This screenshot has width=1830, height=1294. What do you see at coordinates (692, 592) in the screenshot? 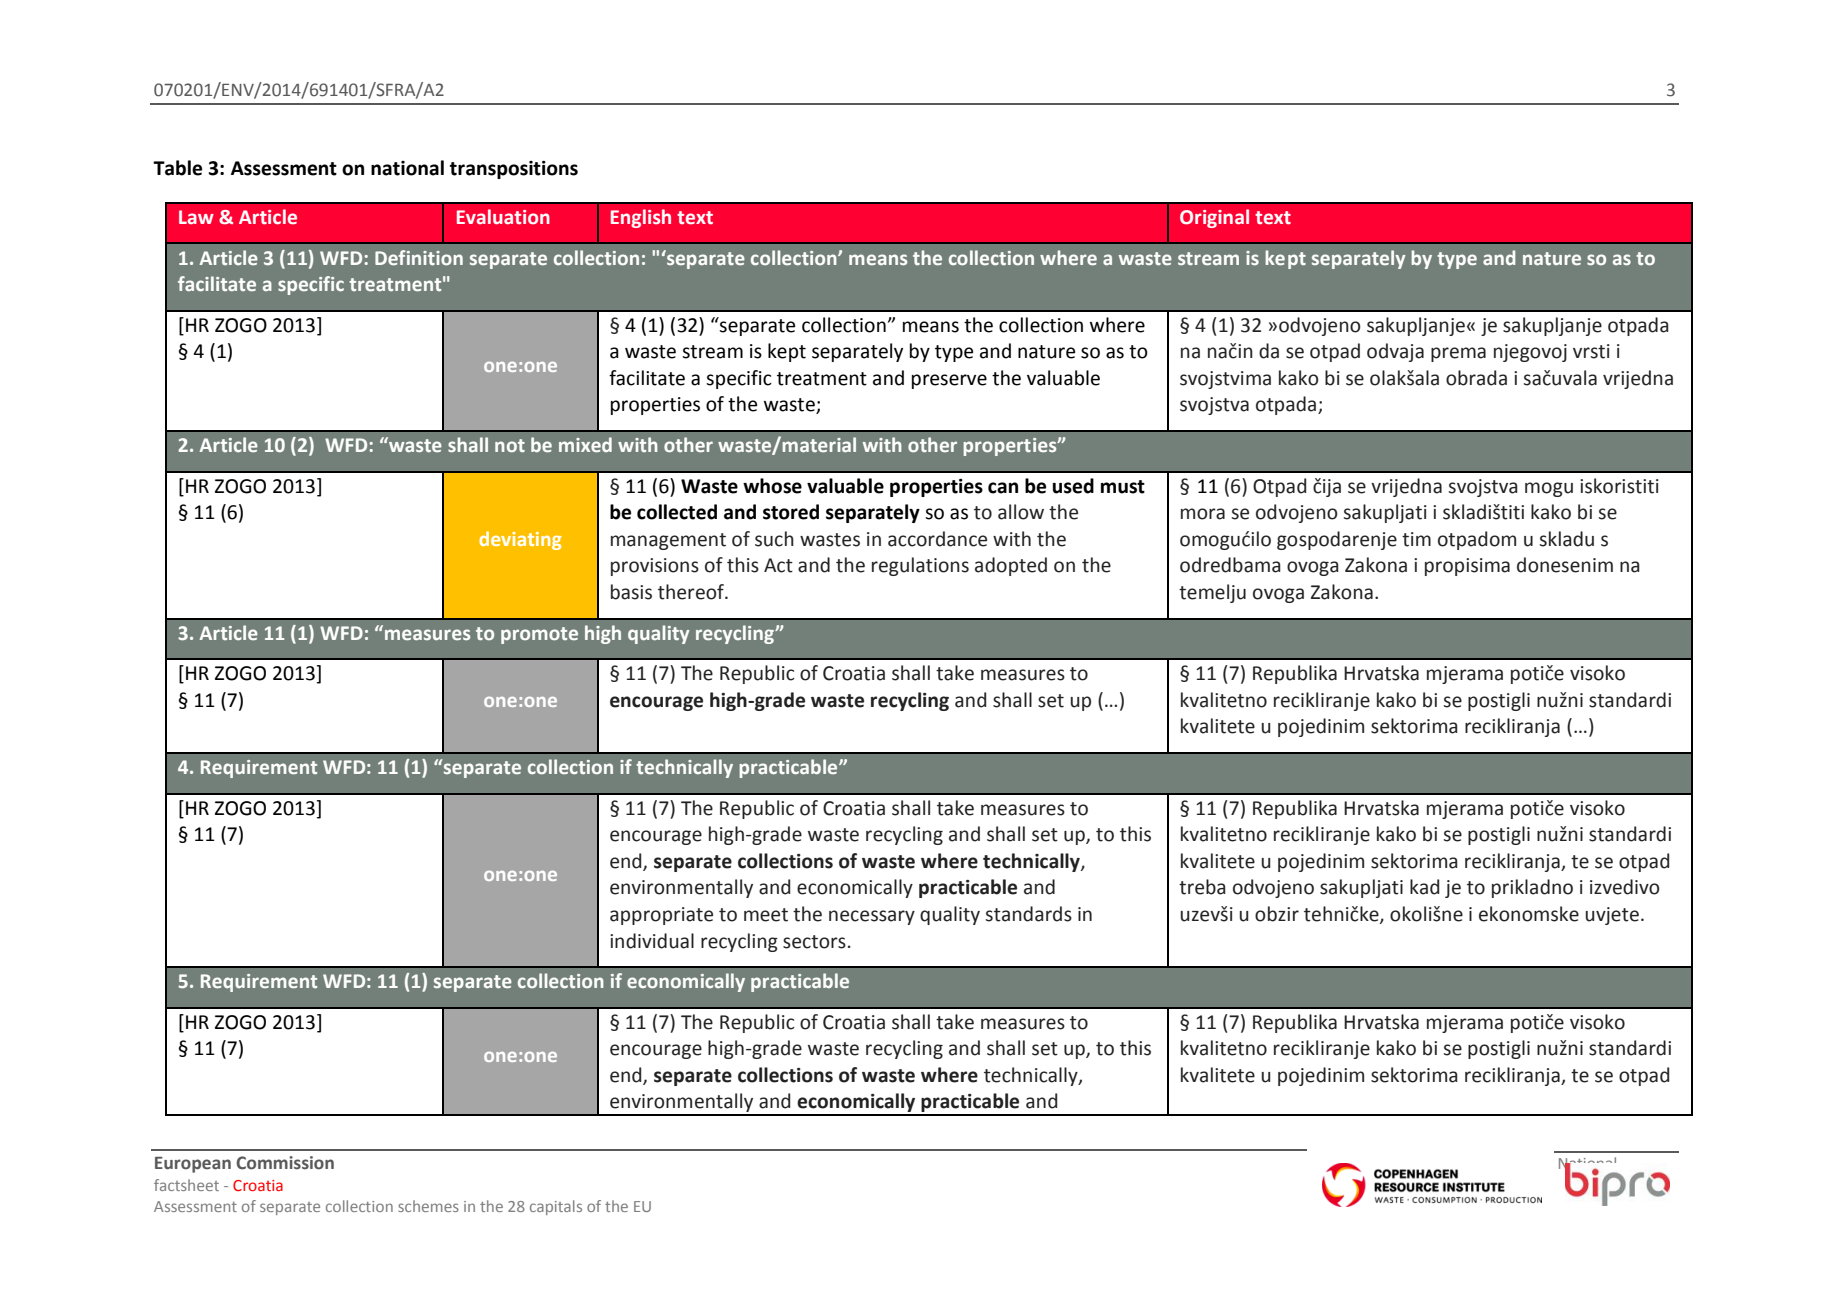
I see `thereof` at bounding box center [692, 592].
